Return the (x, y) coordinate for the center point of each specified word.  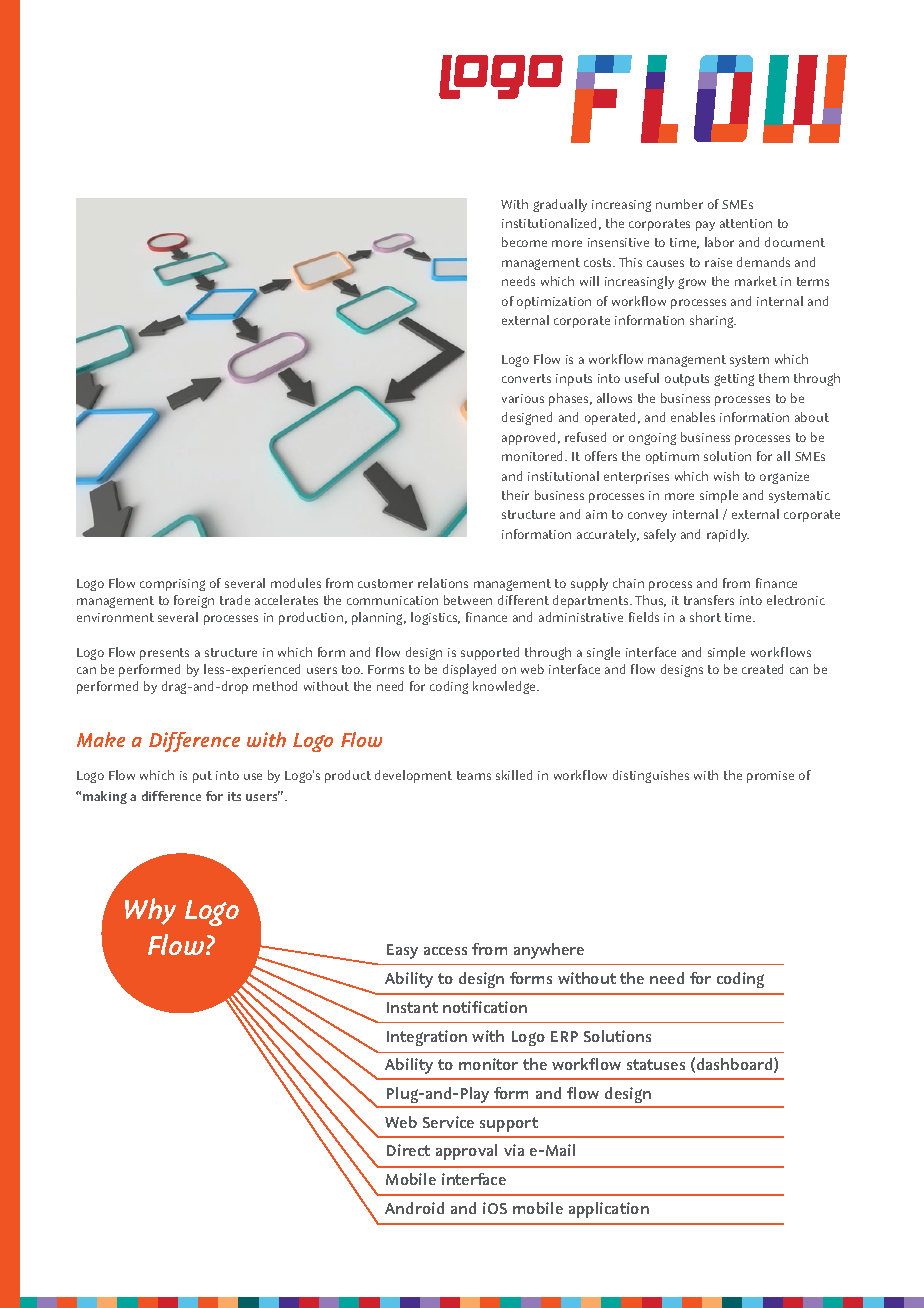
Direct (408, 1150)
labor (719, 242)
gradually (560, 205)
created (762, 669)
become (524, 242)
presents (164, 654)
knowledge (505, 687)
